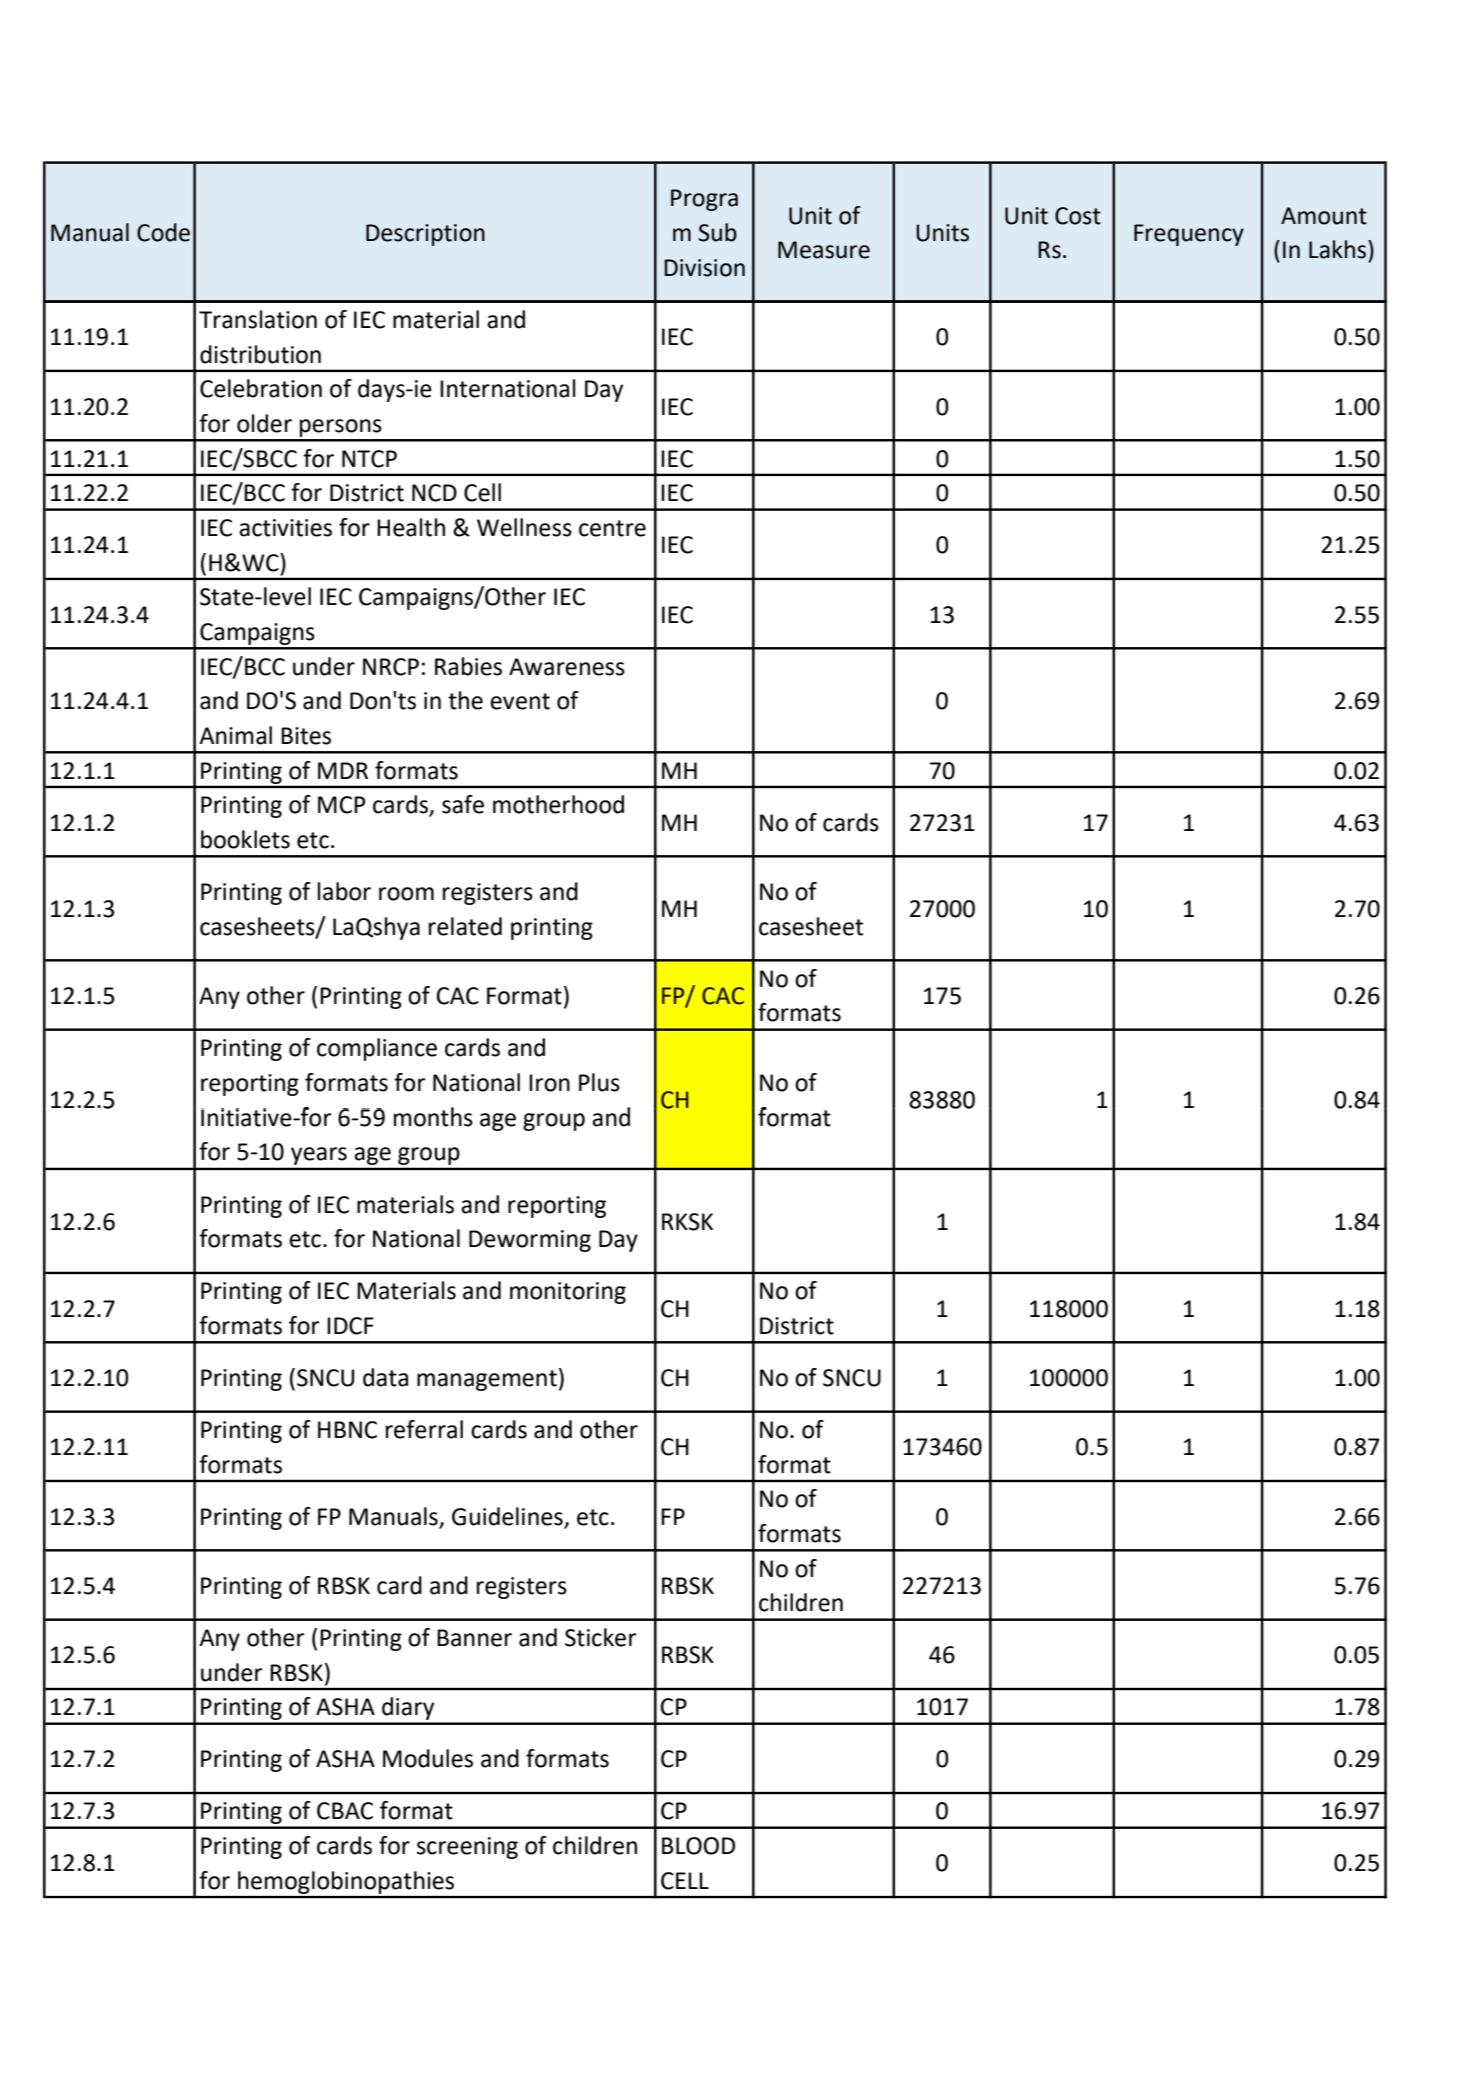 Image resolution: width=1483 pixels, height=2097 pixels. Describe the element at coordinates (385, 1377) in the screenshot. I see `data` at that location.
